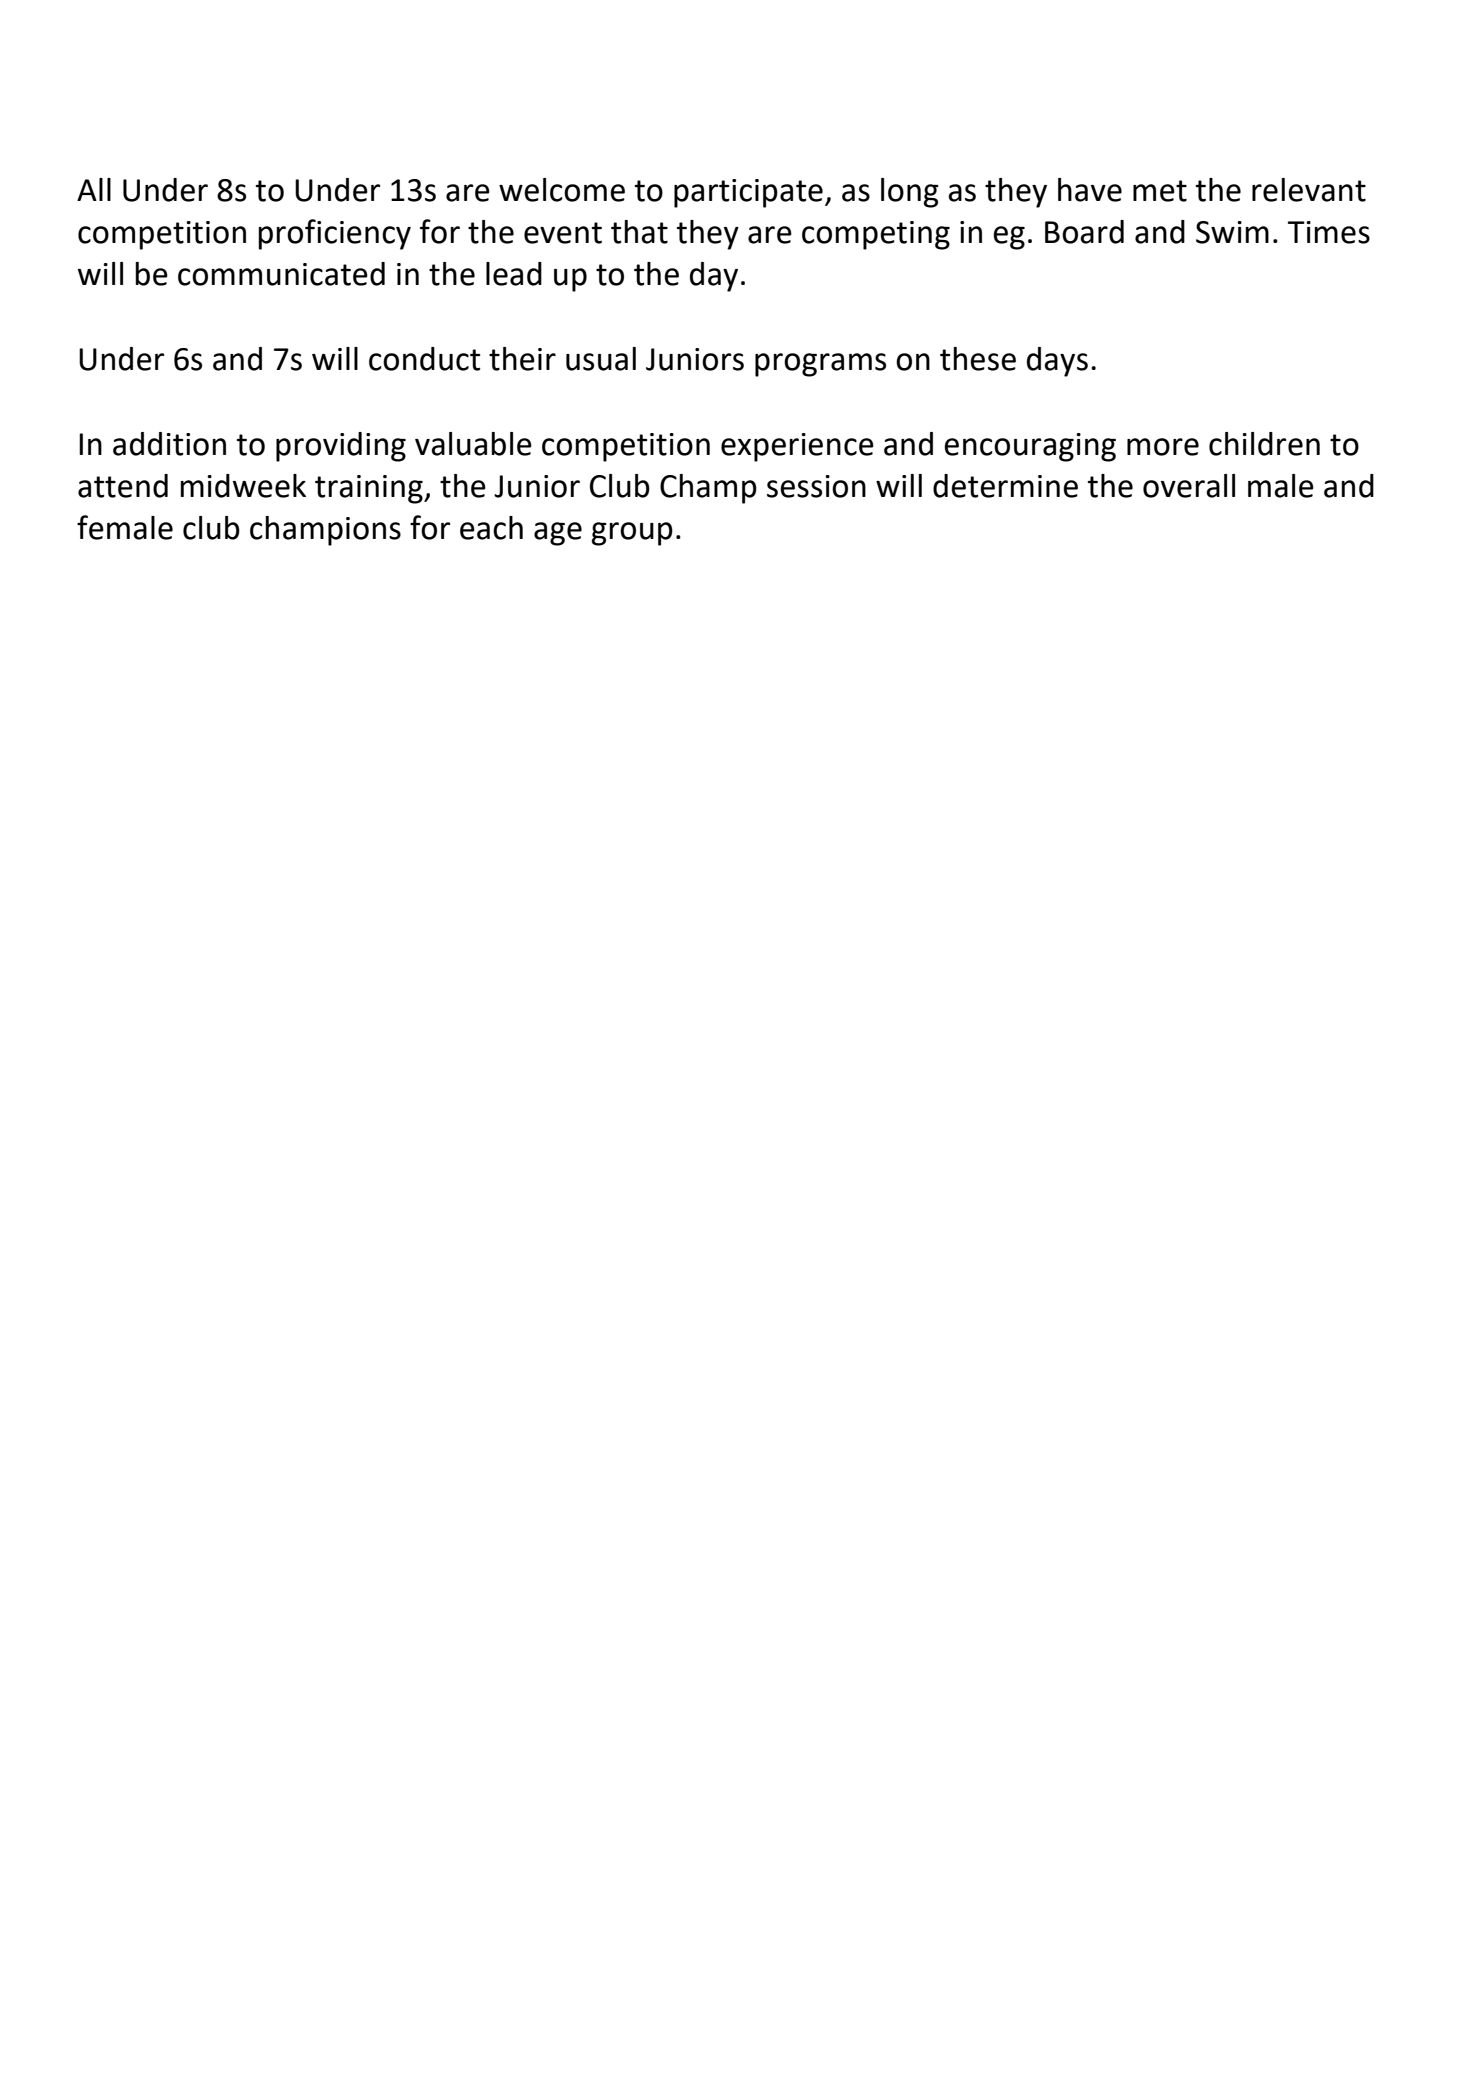 This document has width=1471, height=2082. Describe the element at coordinates (425, 359) in the document. I see `conduct` at that location.
